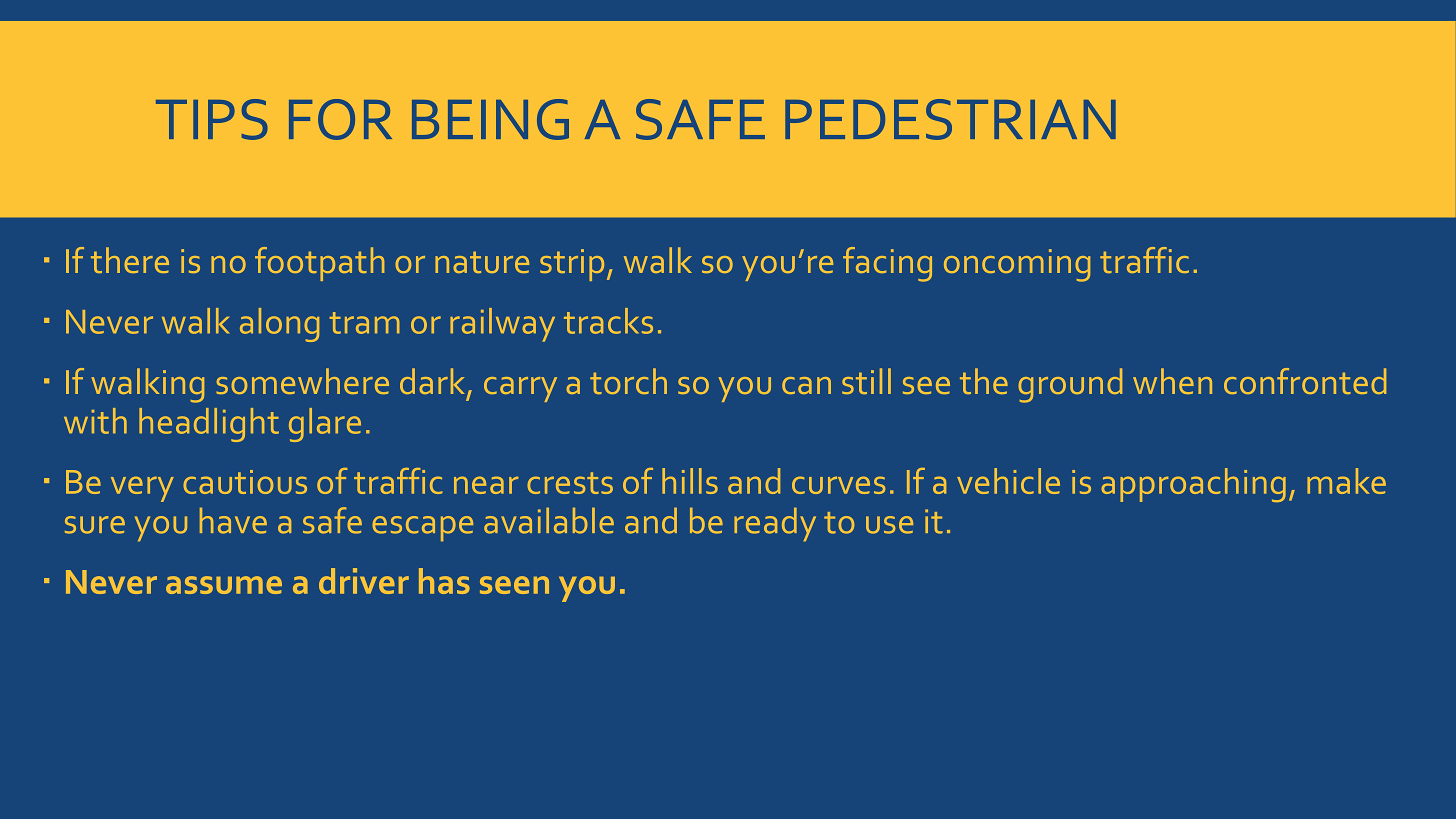  What do you see at coordinates (806, 385) in the screenshot?
I see `can` at bounding box center [806, 385].
